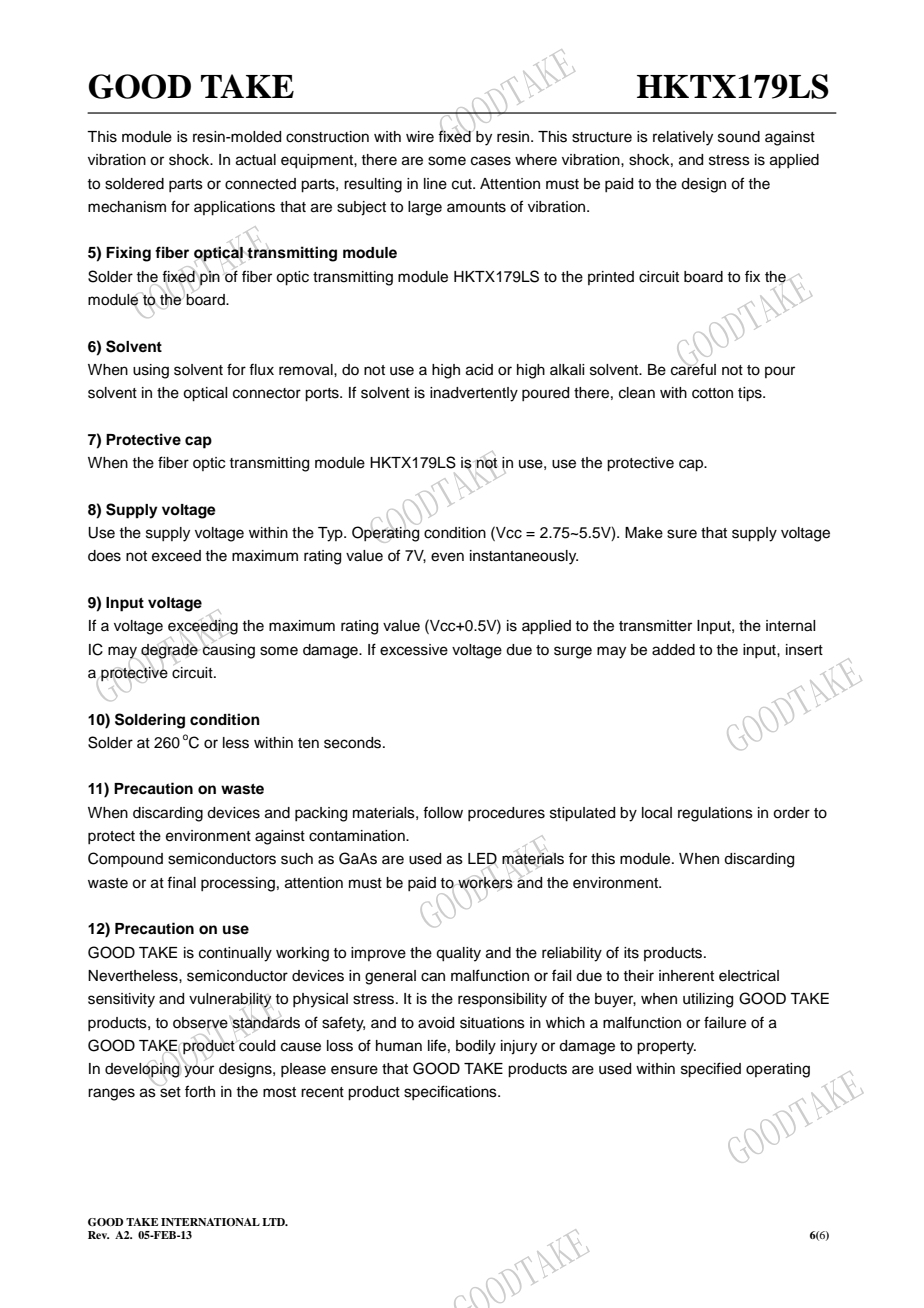 The height and width of the document is (1308, 924). What do you see at coordinates (673, 650) in the document?
I see `added` at bounding box center [673, 650].
